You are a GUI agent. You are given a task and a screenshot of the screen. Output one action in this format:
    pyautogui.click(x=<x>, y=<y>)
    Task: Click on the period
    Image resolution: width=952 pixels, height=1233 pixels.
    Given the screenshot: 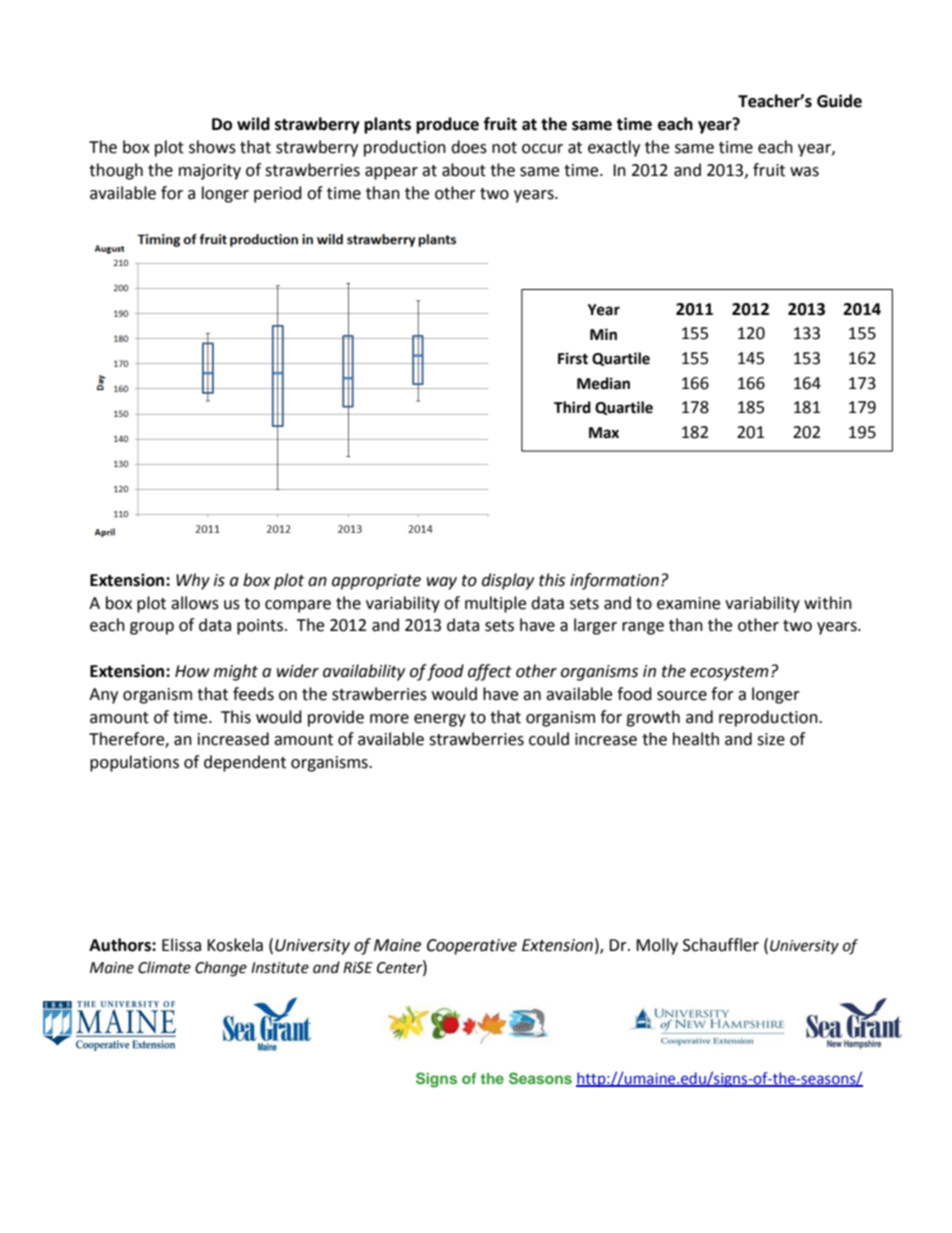 What is the action you would take?
    pyautogui.click(x=278, y=194)
